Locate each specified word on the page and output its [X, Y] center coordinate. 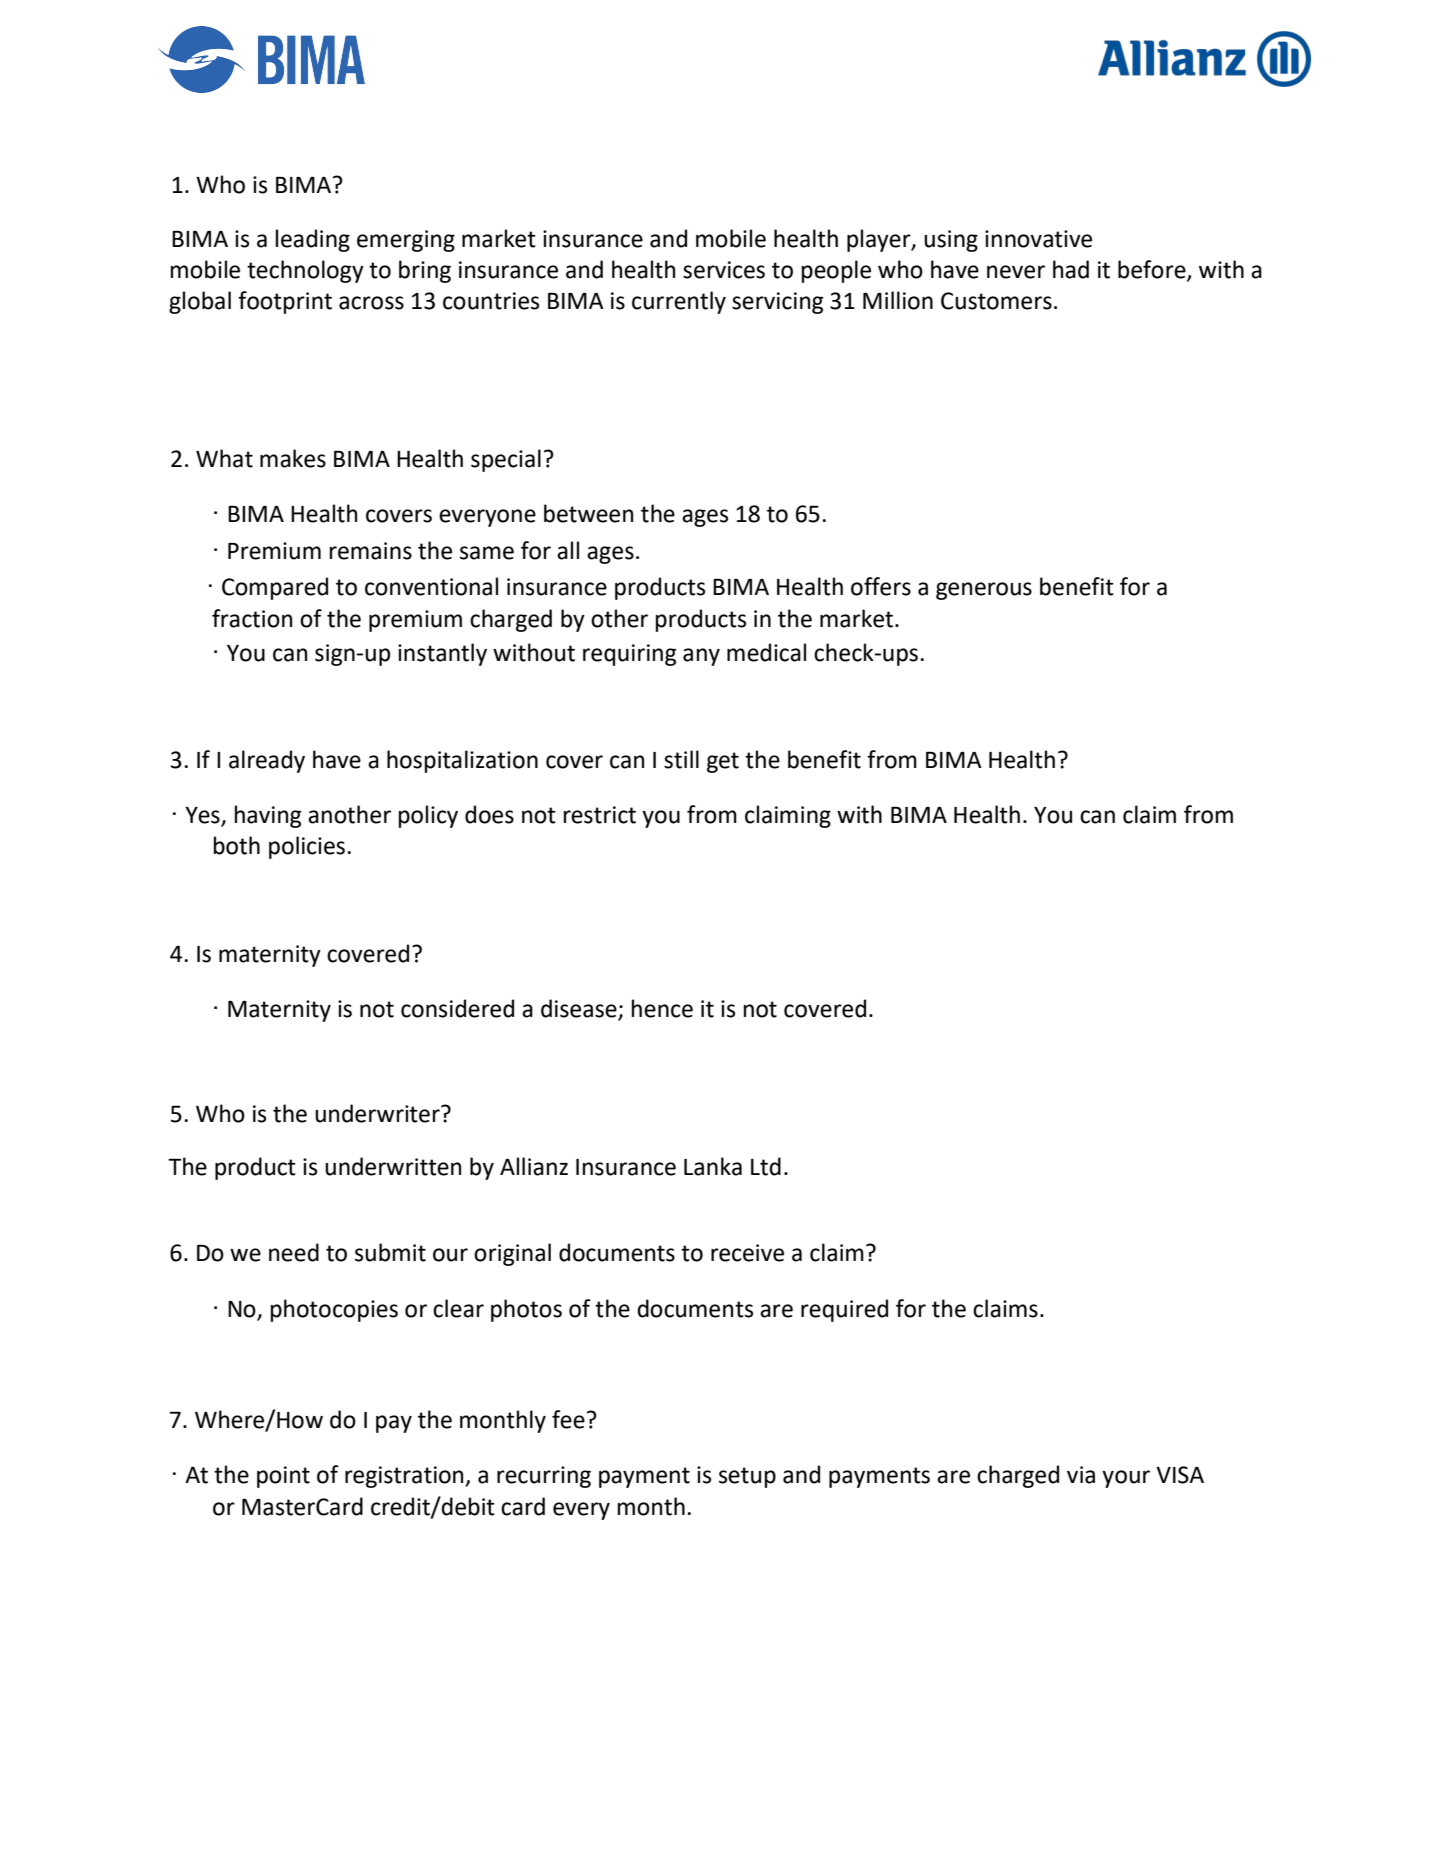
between [588, 513]
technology [305, 271]
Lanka [713, 1166]
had [1071, 269]
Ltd [766, 1166]
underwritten [393, 1166]
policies [307, 847]
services [724, 270]
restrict [600, 815]
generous [984, 591]
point [283, 1477]
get [723, 762]
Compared [275, 588]
